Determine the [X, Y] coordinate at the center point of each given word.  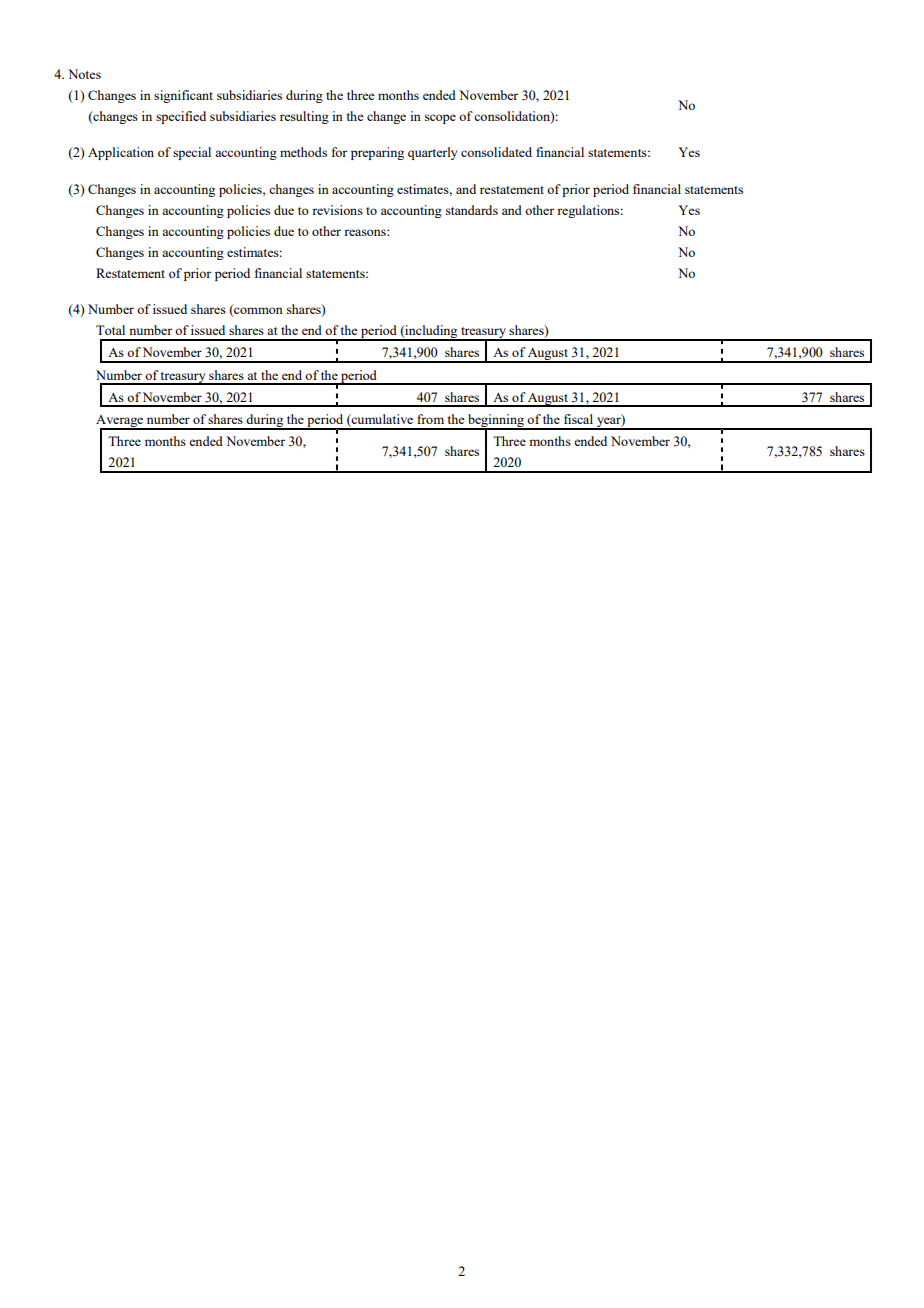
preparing [377, 153]
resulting [304, 117]
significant [183, 96]
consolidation [513, 117]
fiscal [578, 419]
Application [121, 153]
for [339, 152]
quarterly [433, 153]
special [192, 153]
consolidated [496, 152]
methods [303, 152]
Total [110, 330]
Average [121, 422]
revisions [337, 210]
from [430, 419]
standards [472, 210]
